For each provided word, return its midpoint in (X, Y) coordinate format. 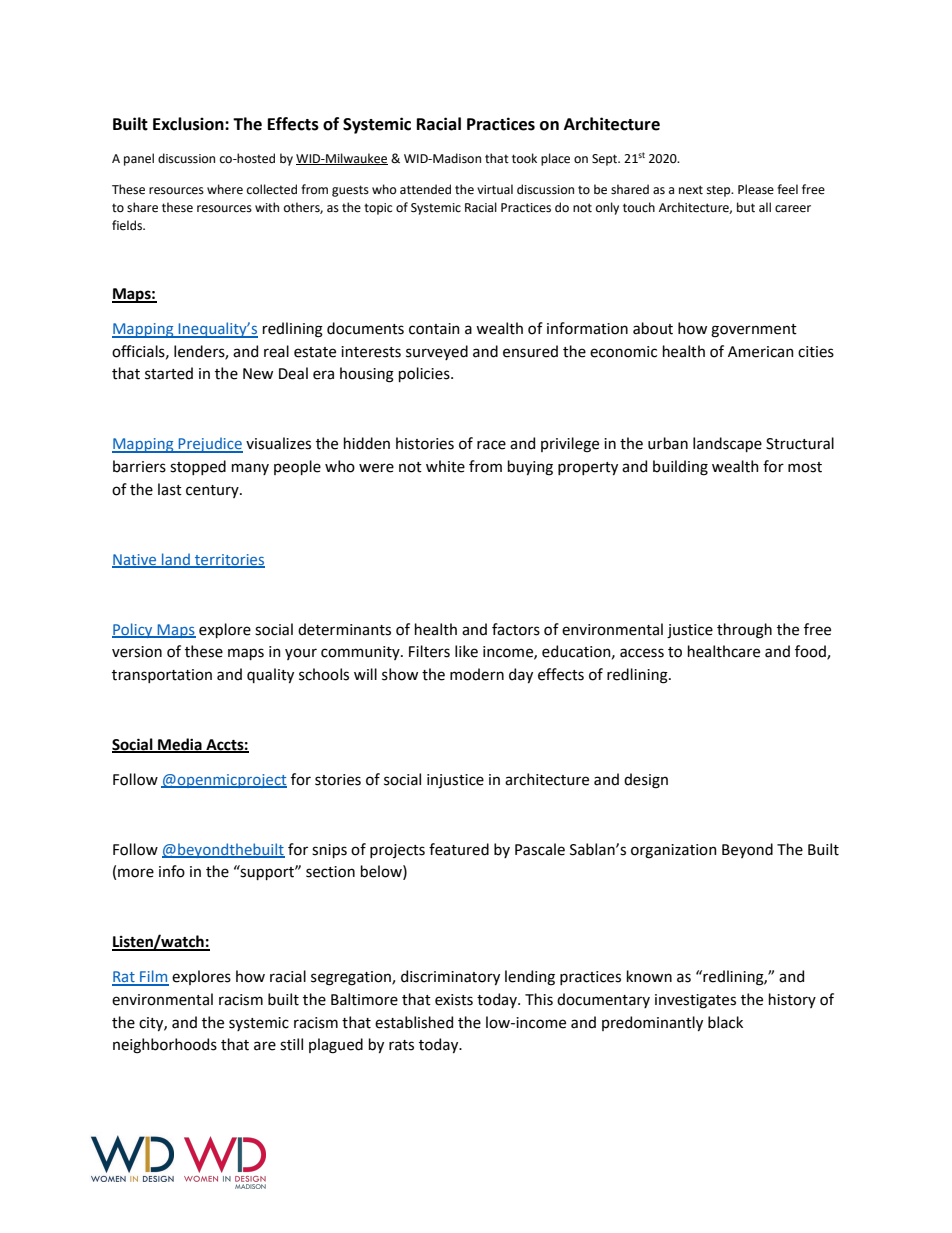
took (524, 158)
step (720, 191)
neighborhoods (165, 1046)
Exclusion (189, 124)
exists (454, 1000)
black (725, 1022)
